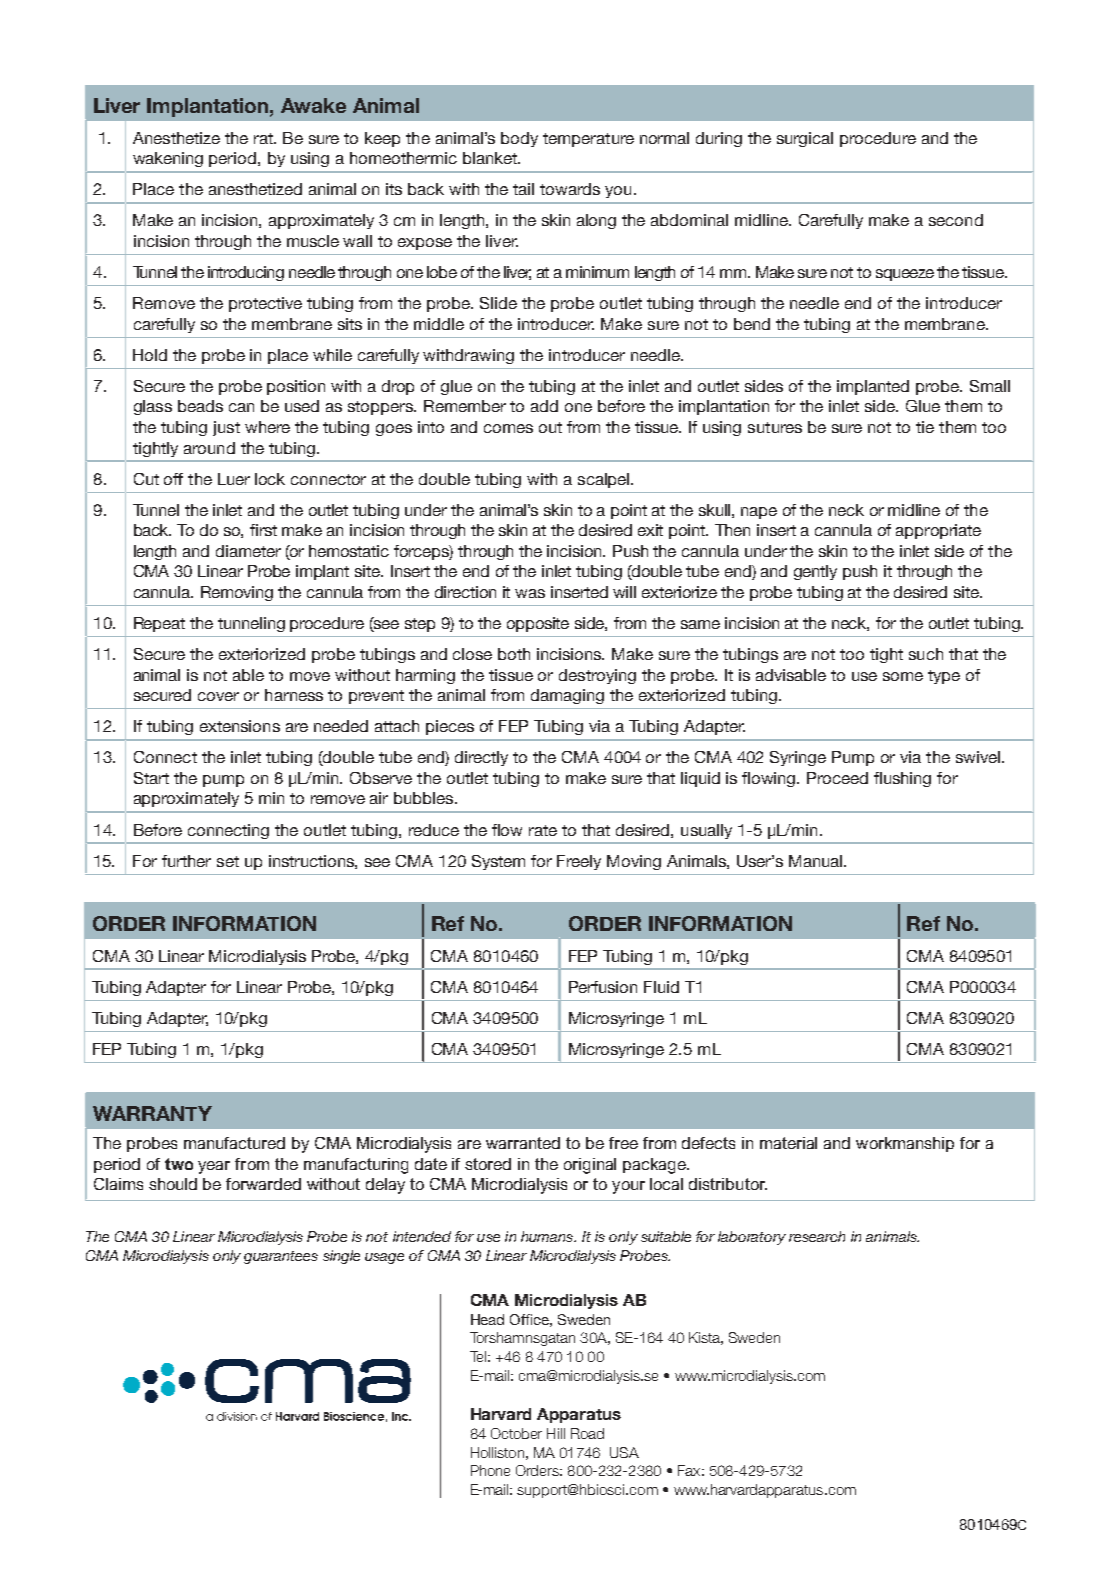  Describe the element at coordinates (902, 779) in the screenshot. I see `flushing` at that location.
